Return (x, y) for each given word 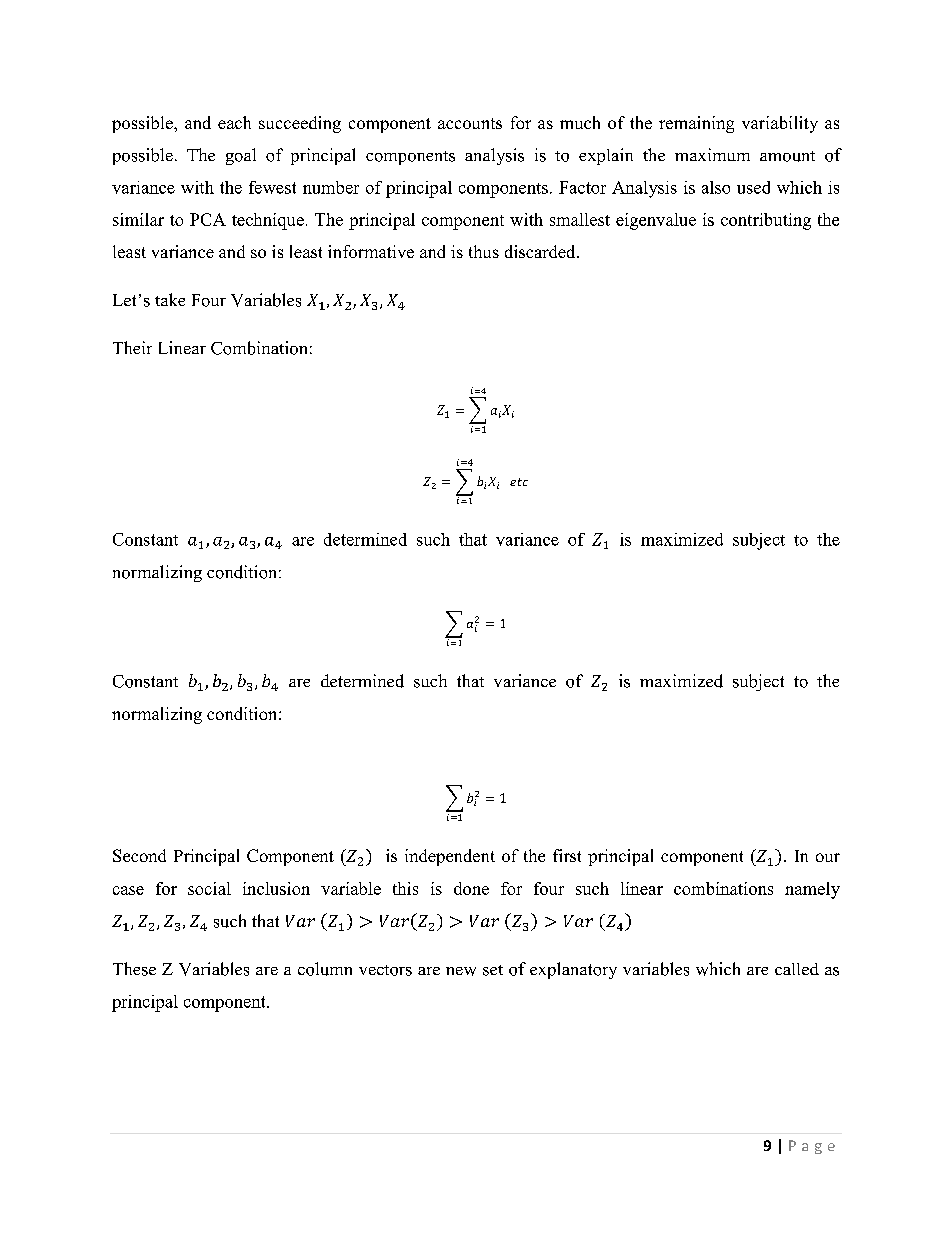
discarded (541, 251)
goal (241, 156)
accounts (470, 123)
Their (132, 347)
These (134, 969)
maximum (712, 154)
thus (484, 251)
